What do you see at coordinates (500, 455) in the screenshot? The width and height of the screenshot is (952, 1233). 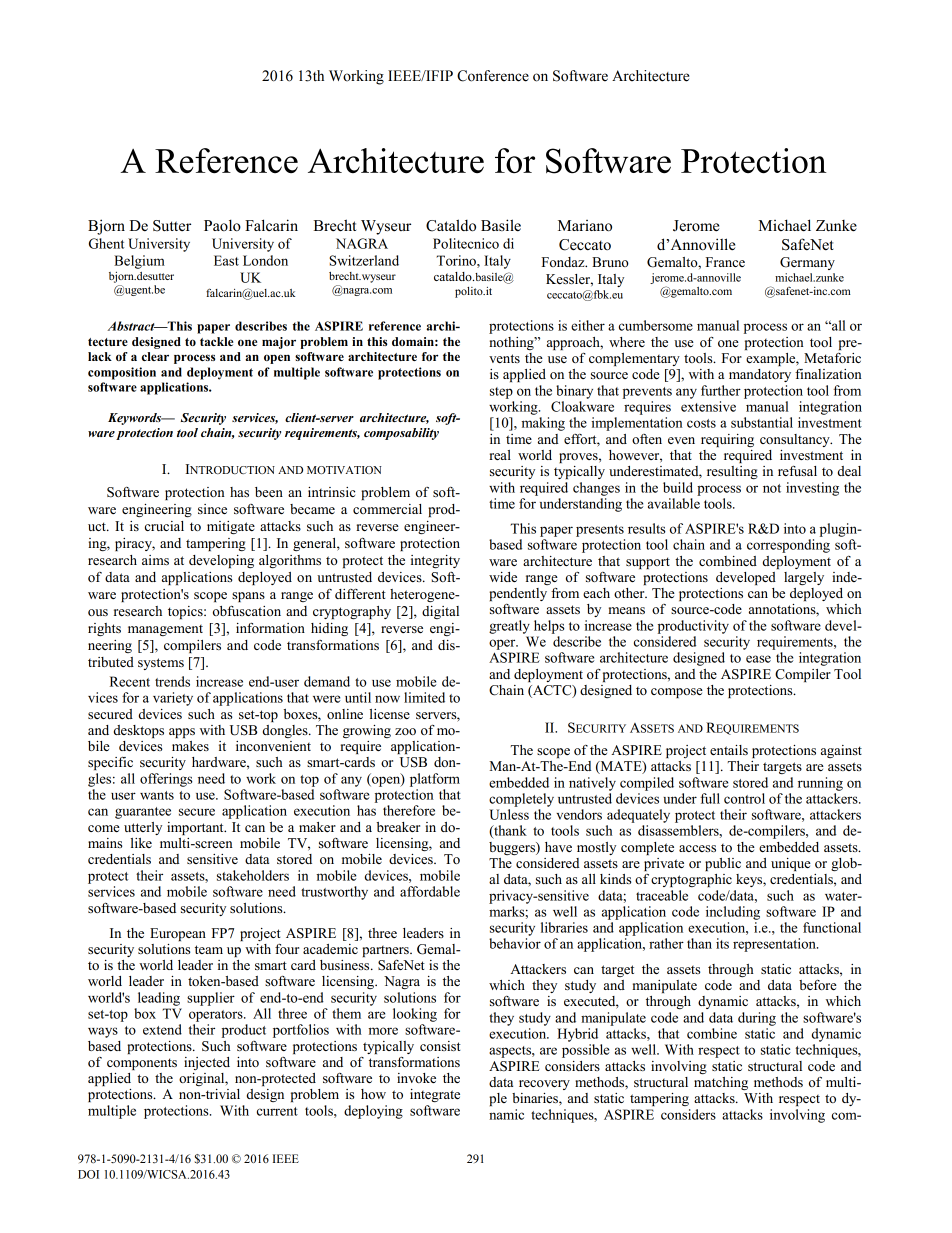 I see `real` at bounding box center [500, 455].
